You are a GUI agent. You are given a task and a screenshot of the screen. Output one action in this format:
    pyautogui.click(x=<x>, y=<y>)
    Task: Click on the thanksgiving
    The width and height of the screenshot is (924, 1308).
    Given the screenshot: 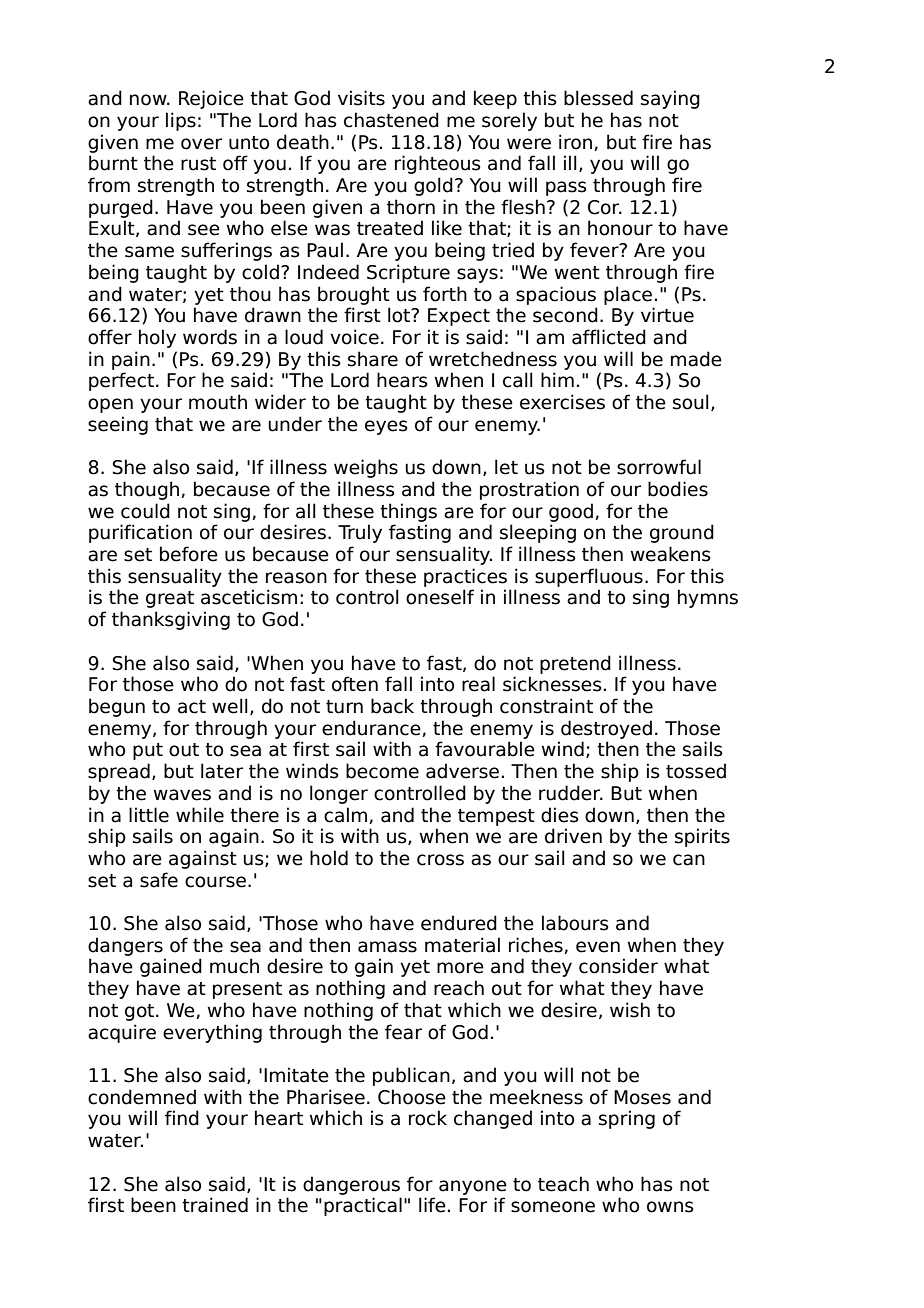 What is the action you would take?
    pyautogui.click(x=171, y=620)
